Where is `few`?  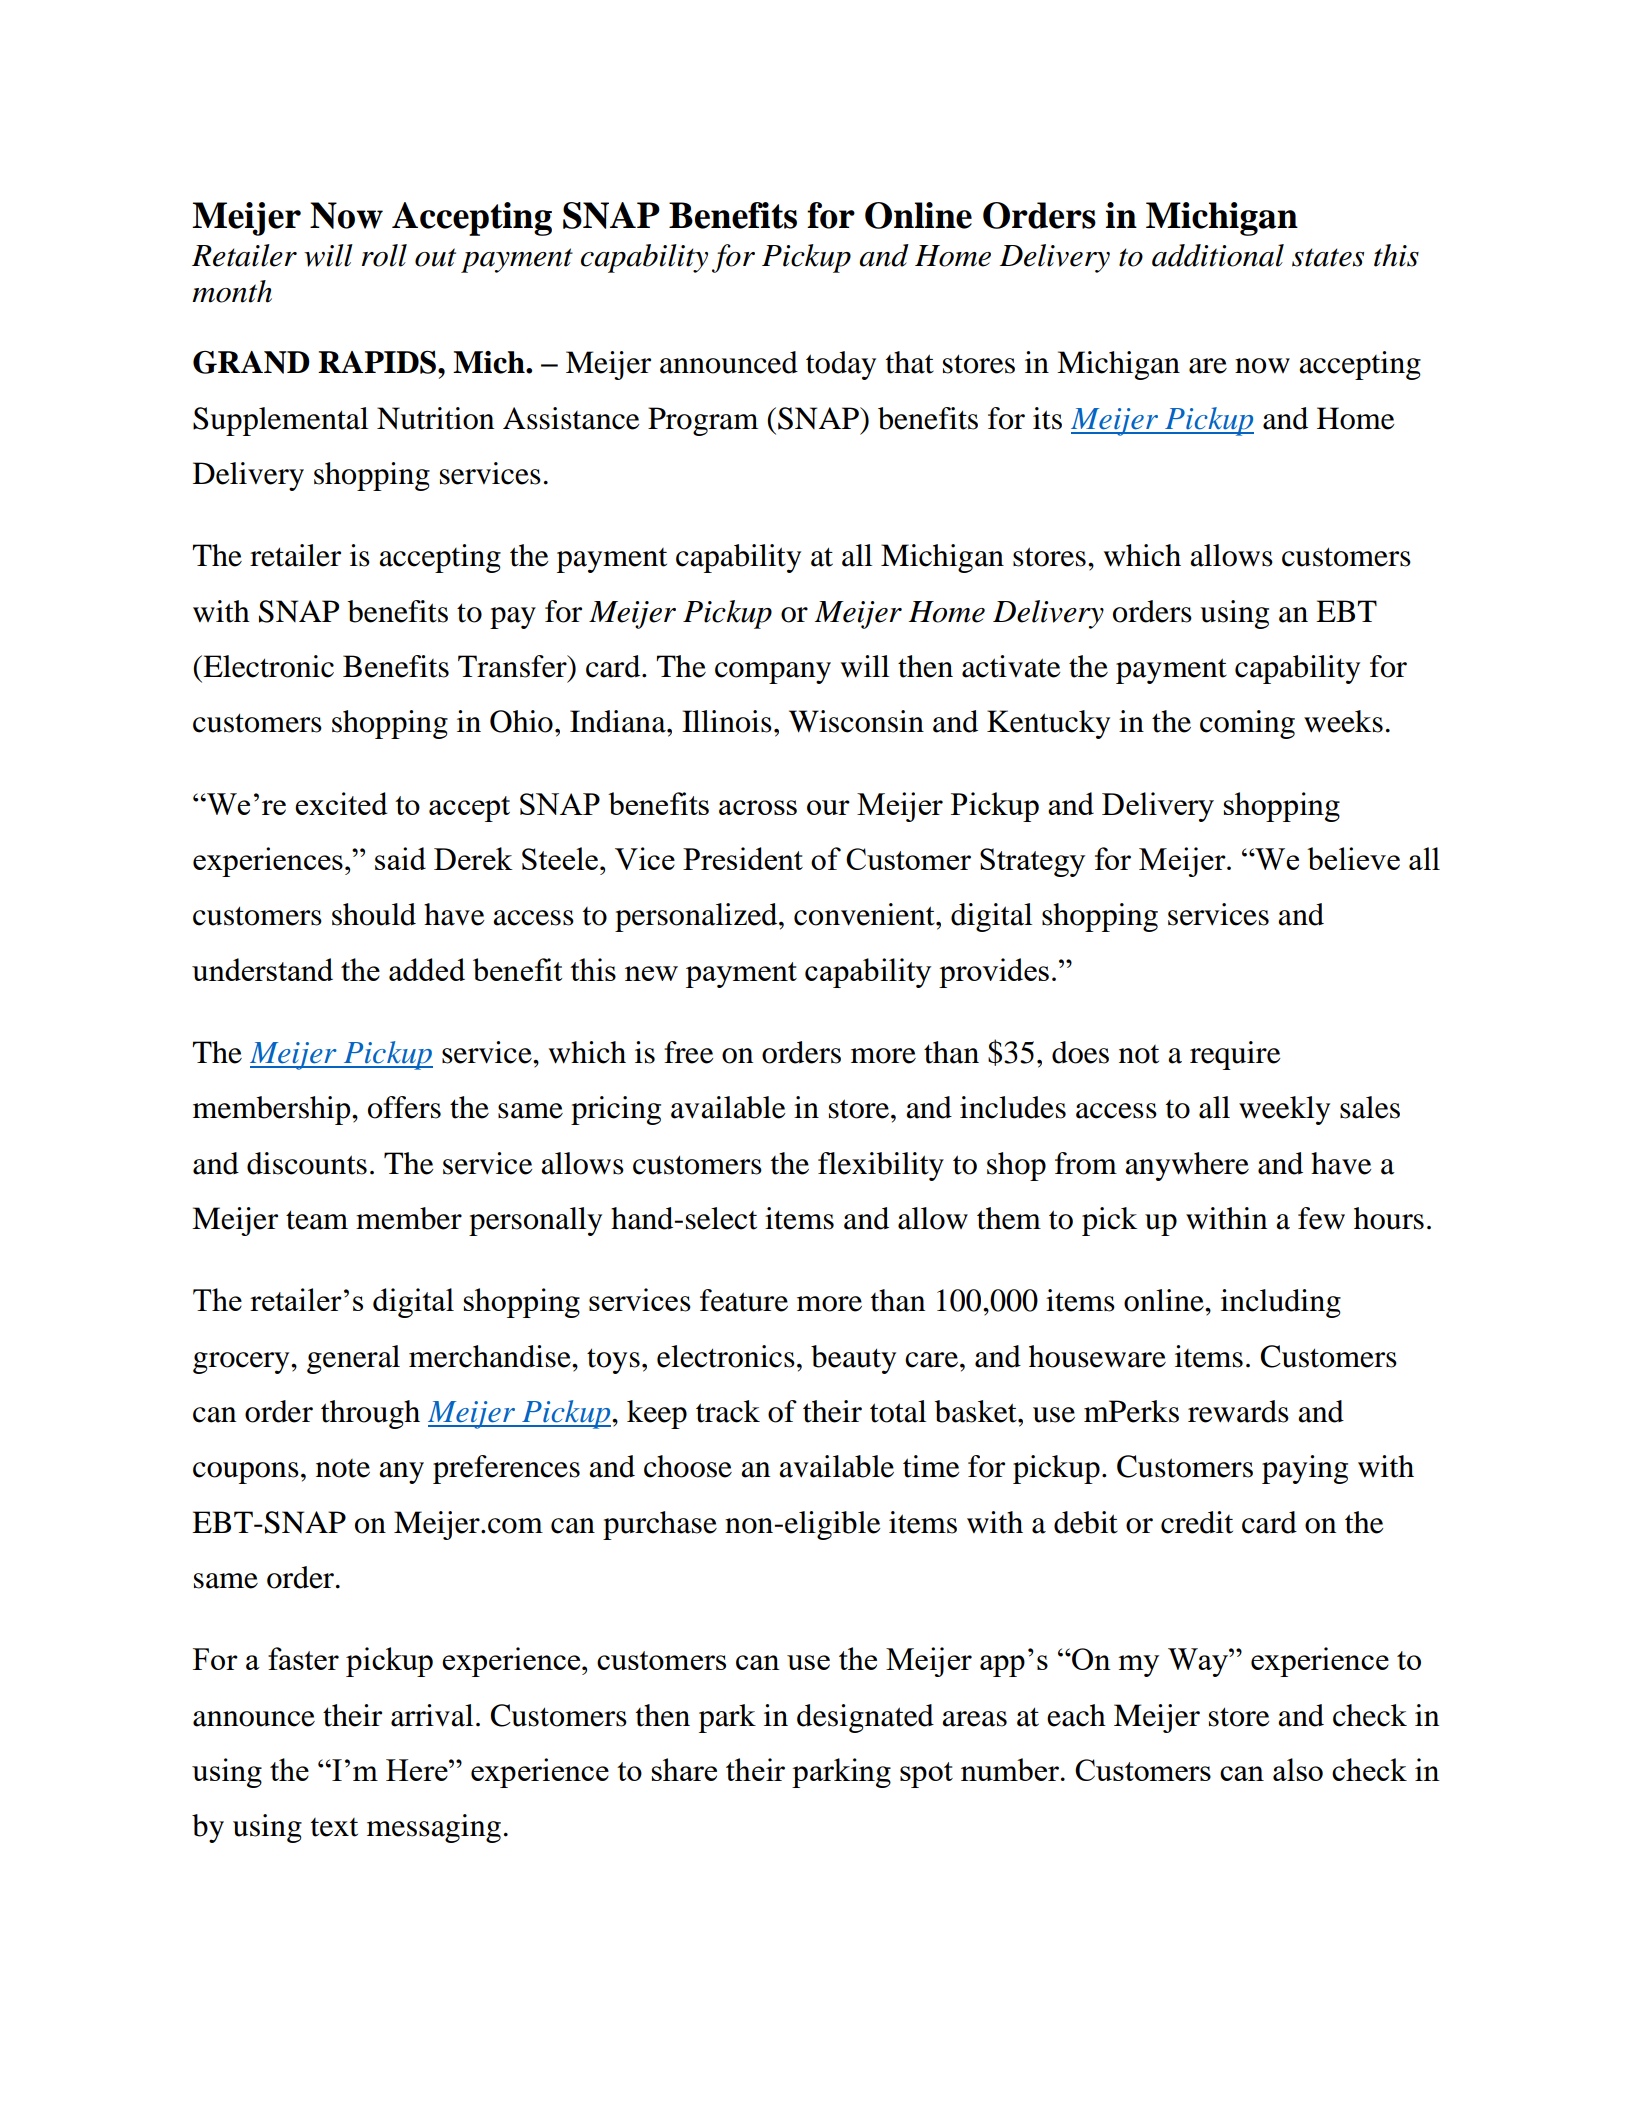 few is located at coordinates (1321, 1218).
